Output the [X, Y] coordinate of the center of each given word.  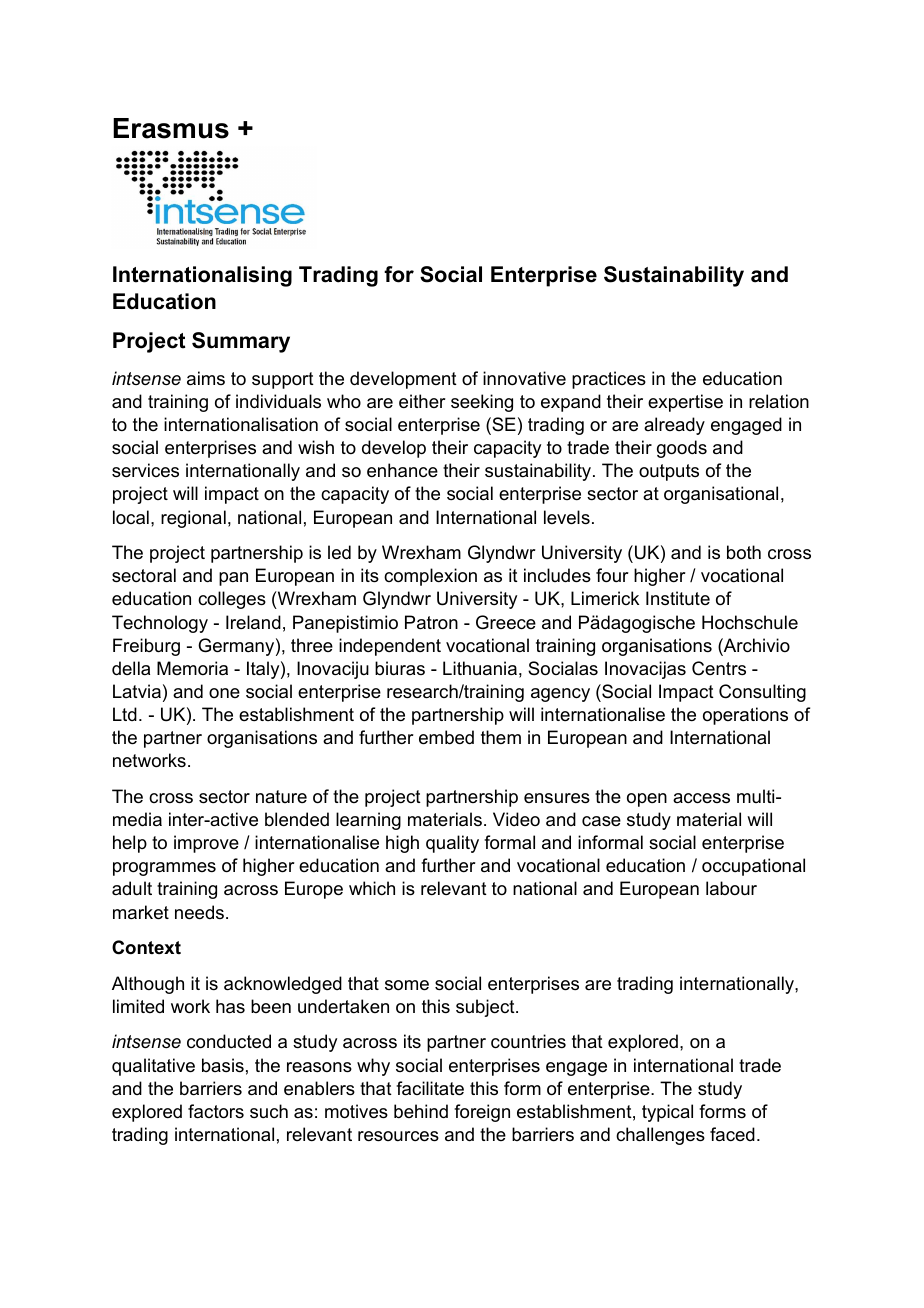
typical [667, 1113]
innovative [524, 378]
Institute [678, 598]
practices [609, 380]
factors [216, 1111]
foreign [482, 1113]
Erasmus [171, 128]
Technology [160, 624]
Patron [431, 622]
